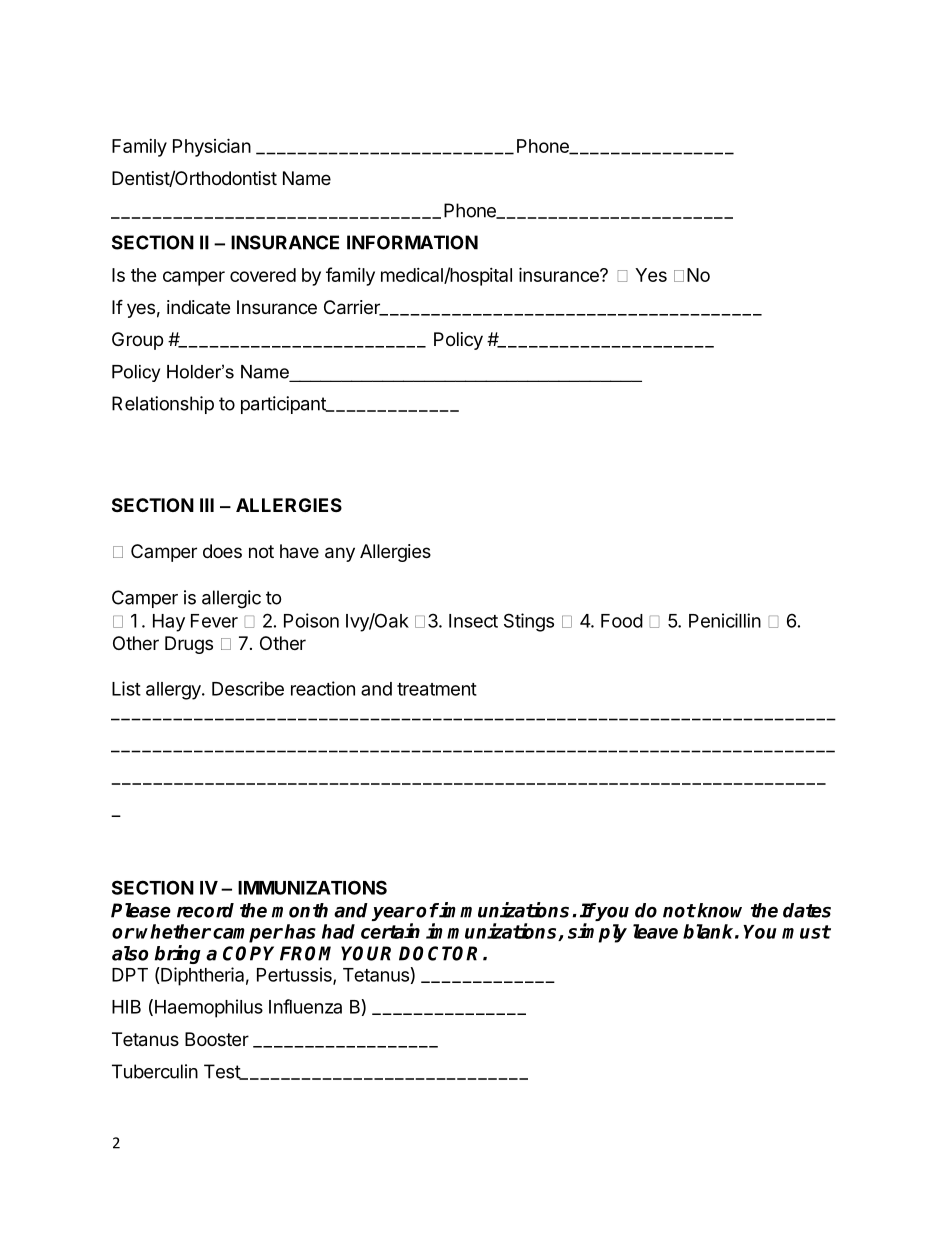  What do you see at coordinates (390, 931) in the screenshot?
I see `certain` at bounding box center [390, 931].
